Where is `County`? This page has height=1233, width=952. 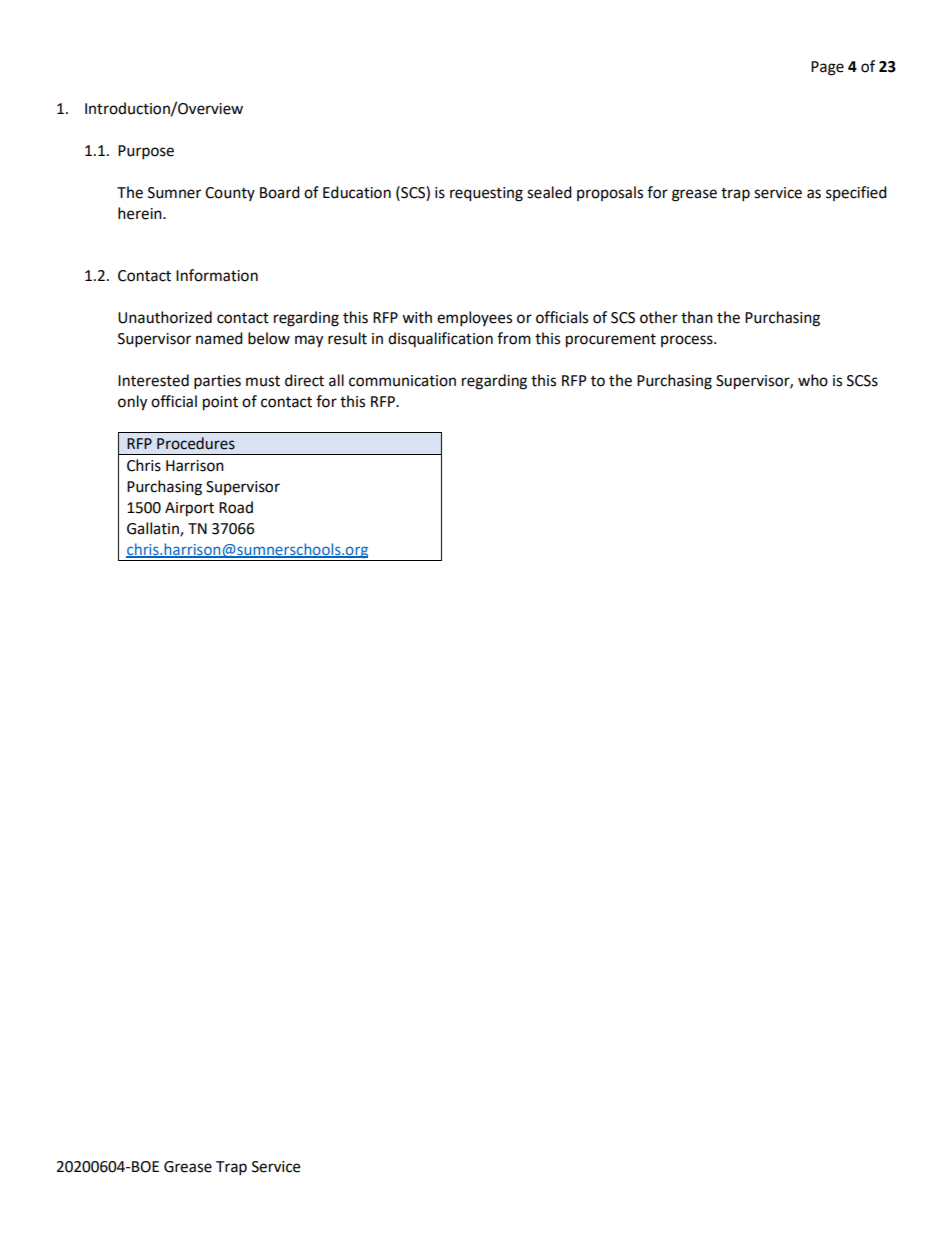 County is located at coordinates (230, 194).
